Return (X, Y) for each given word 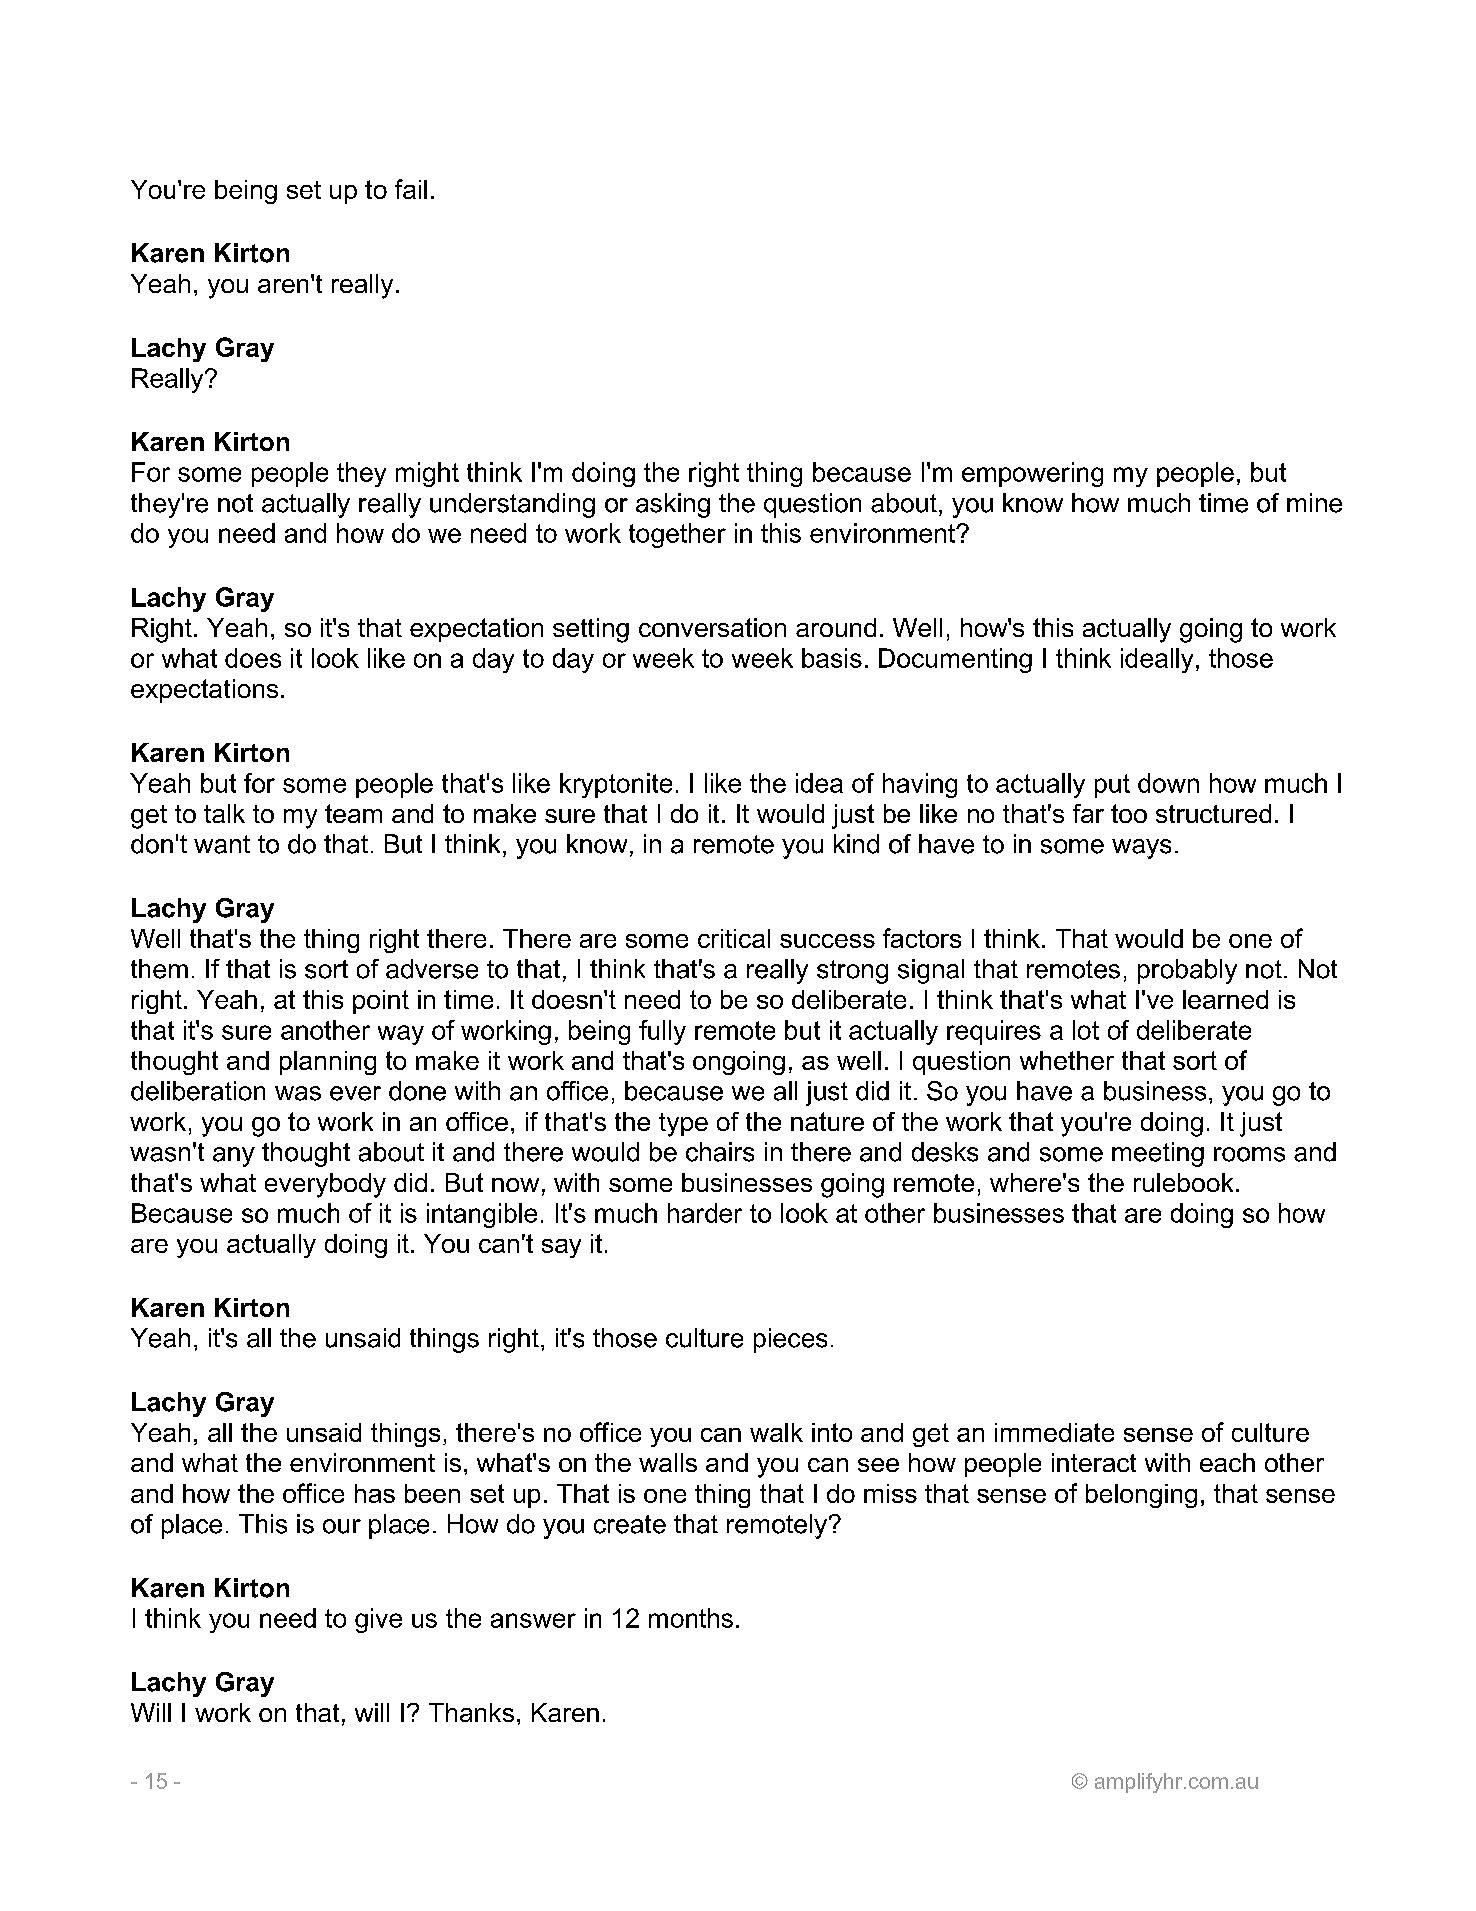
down (1168, 783)
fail (411, 189)
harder (705, 1213)
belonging (1141, 1496)
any (234, 1157)
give (378, 1620)
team (353, 813)
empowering (1032, 474)
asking (673, 505)
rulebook (1183, 1182)
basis (832, 658)
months (691, 1618)
